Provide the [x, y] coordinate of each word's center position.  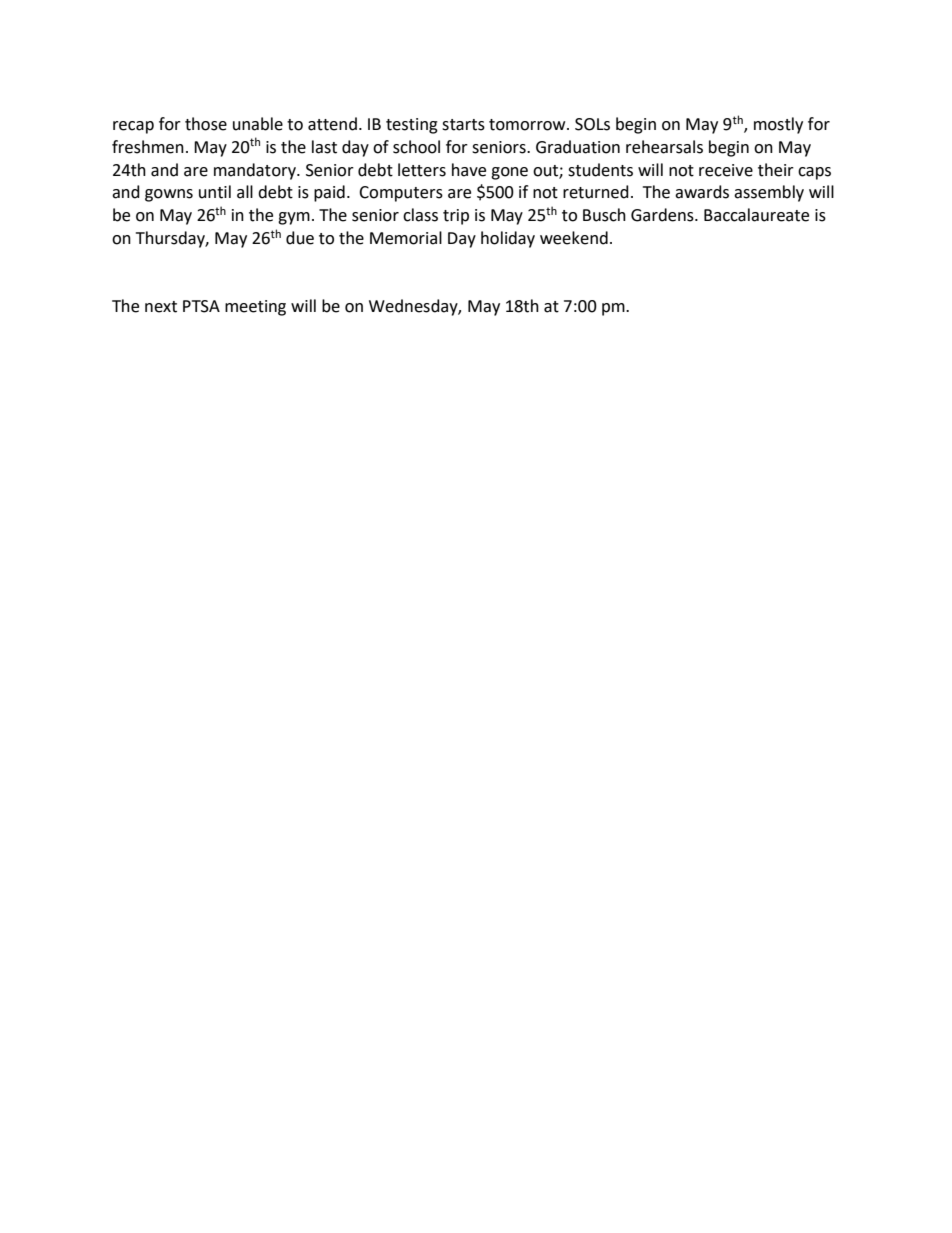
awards [702, 192]
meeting [255, 308]
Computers [401, 194]
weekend [574, 238]
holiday [508, 239]
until [215, 192]
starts [463, 125]
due [300, 238]
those [206, 124]
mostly [778, 125]
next [161, 307]
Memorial [406, 238]
